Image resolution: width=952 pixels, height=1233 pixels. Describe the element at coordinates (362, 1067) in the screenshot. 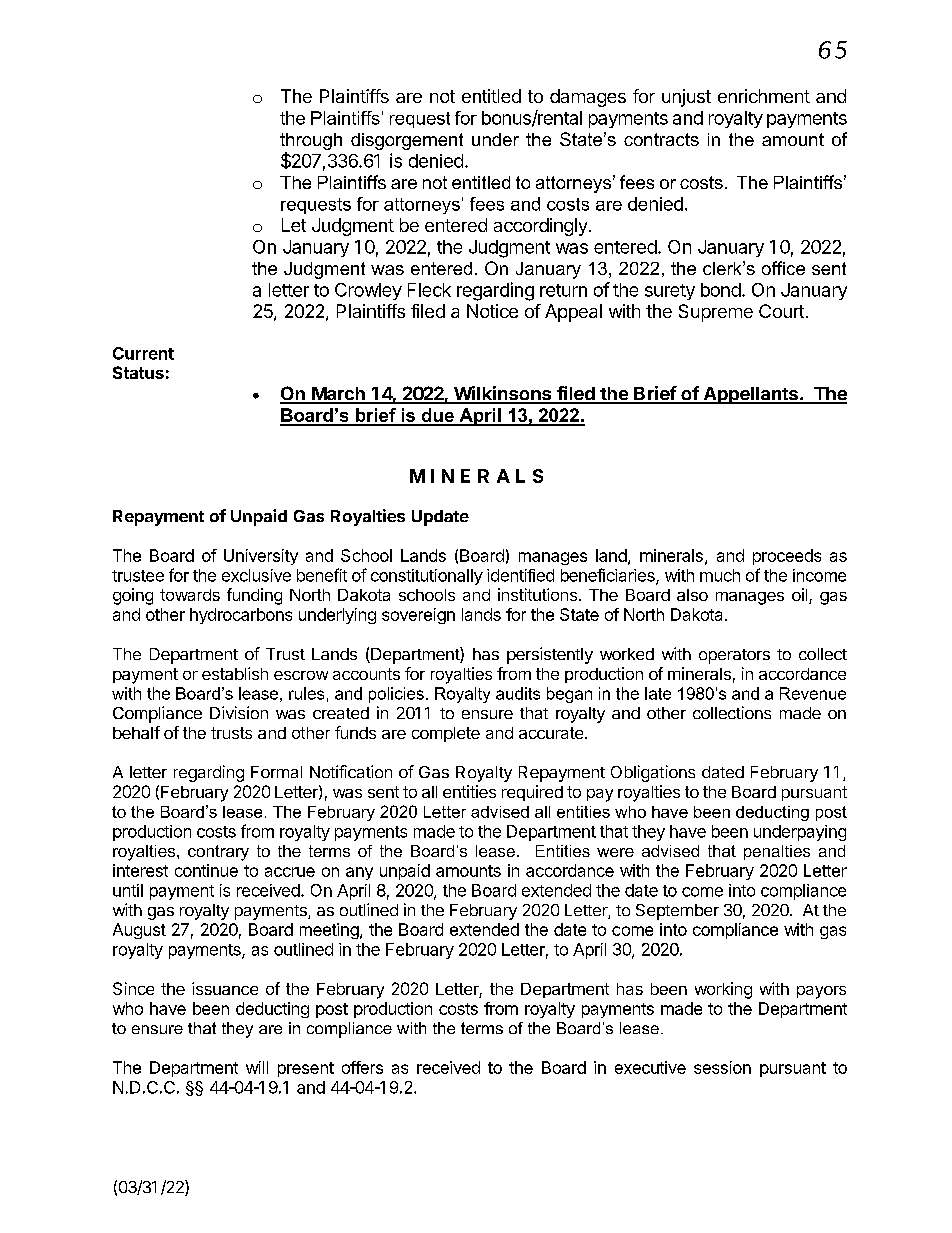

I see `offers` at that location.
